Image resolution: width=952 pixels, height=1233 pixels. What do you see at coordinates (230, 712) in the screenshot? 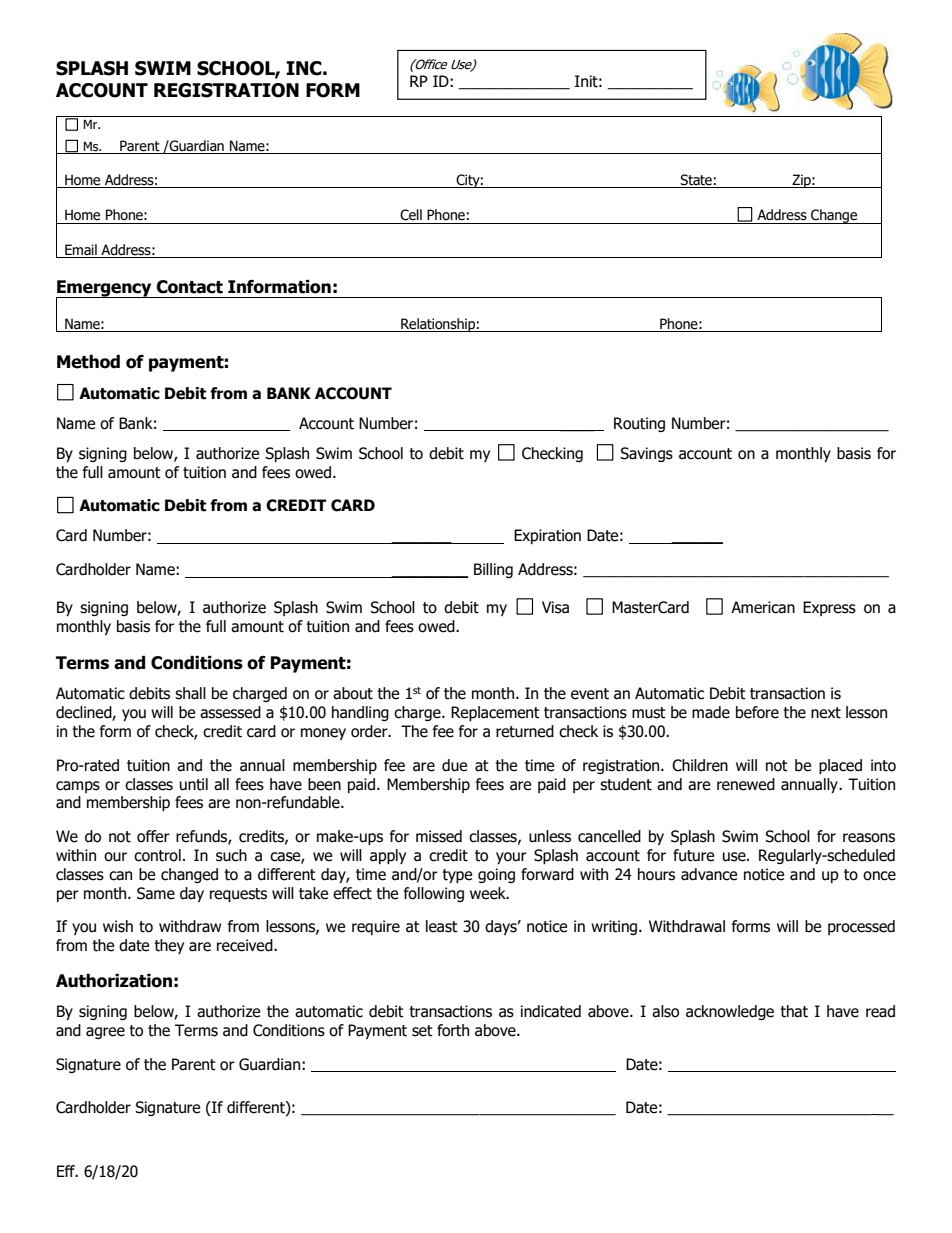
I see `assessed` at bounding box center [230, 712].
